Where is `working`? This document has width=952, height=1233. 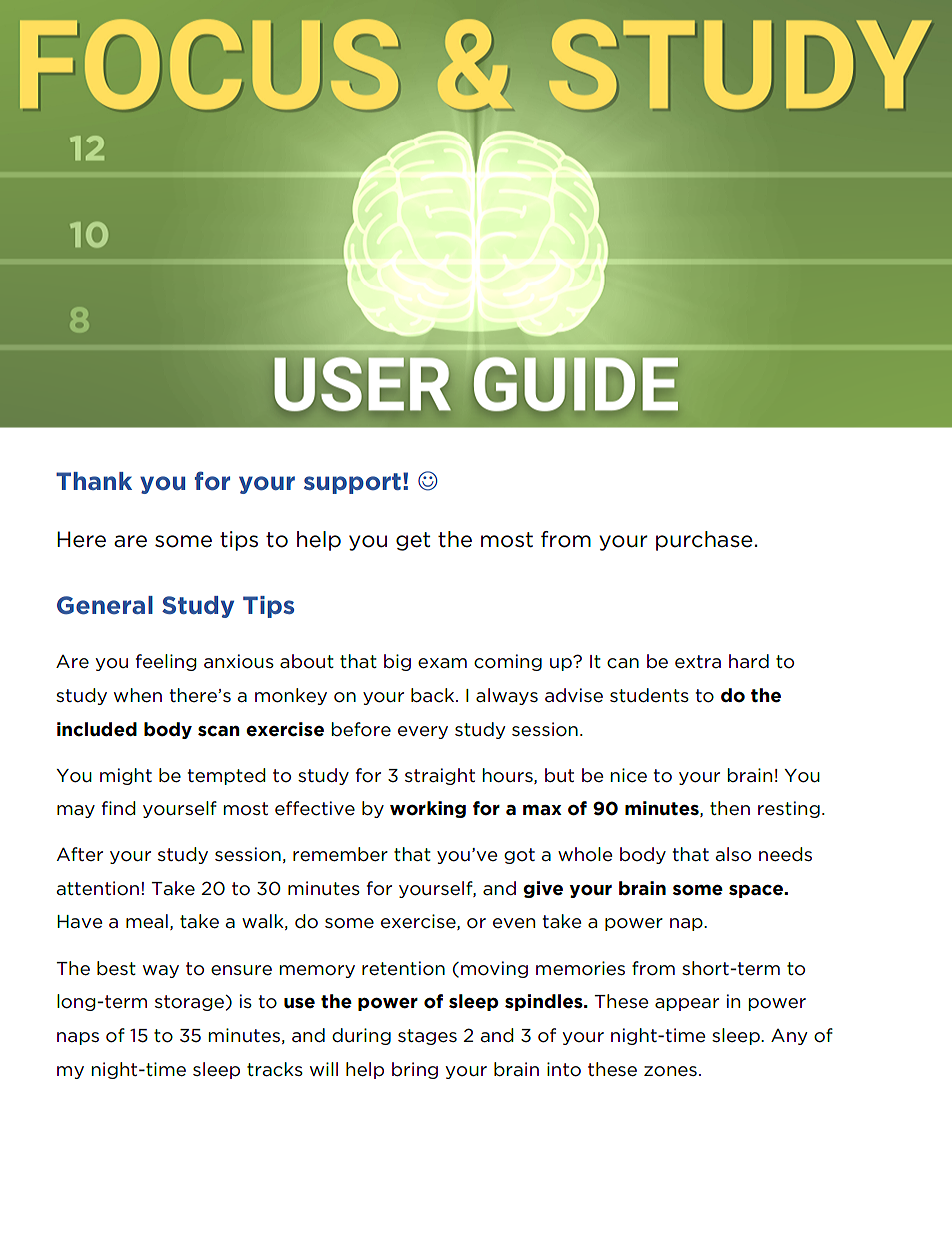 working is located at coordinates (428, 809).
